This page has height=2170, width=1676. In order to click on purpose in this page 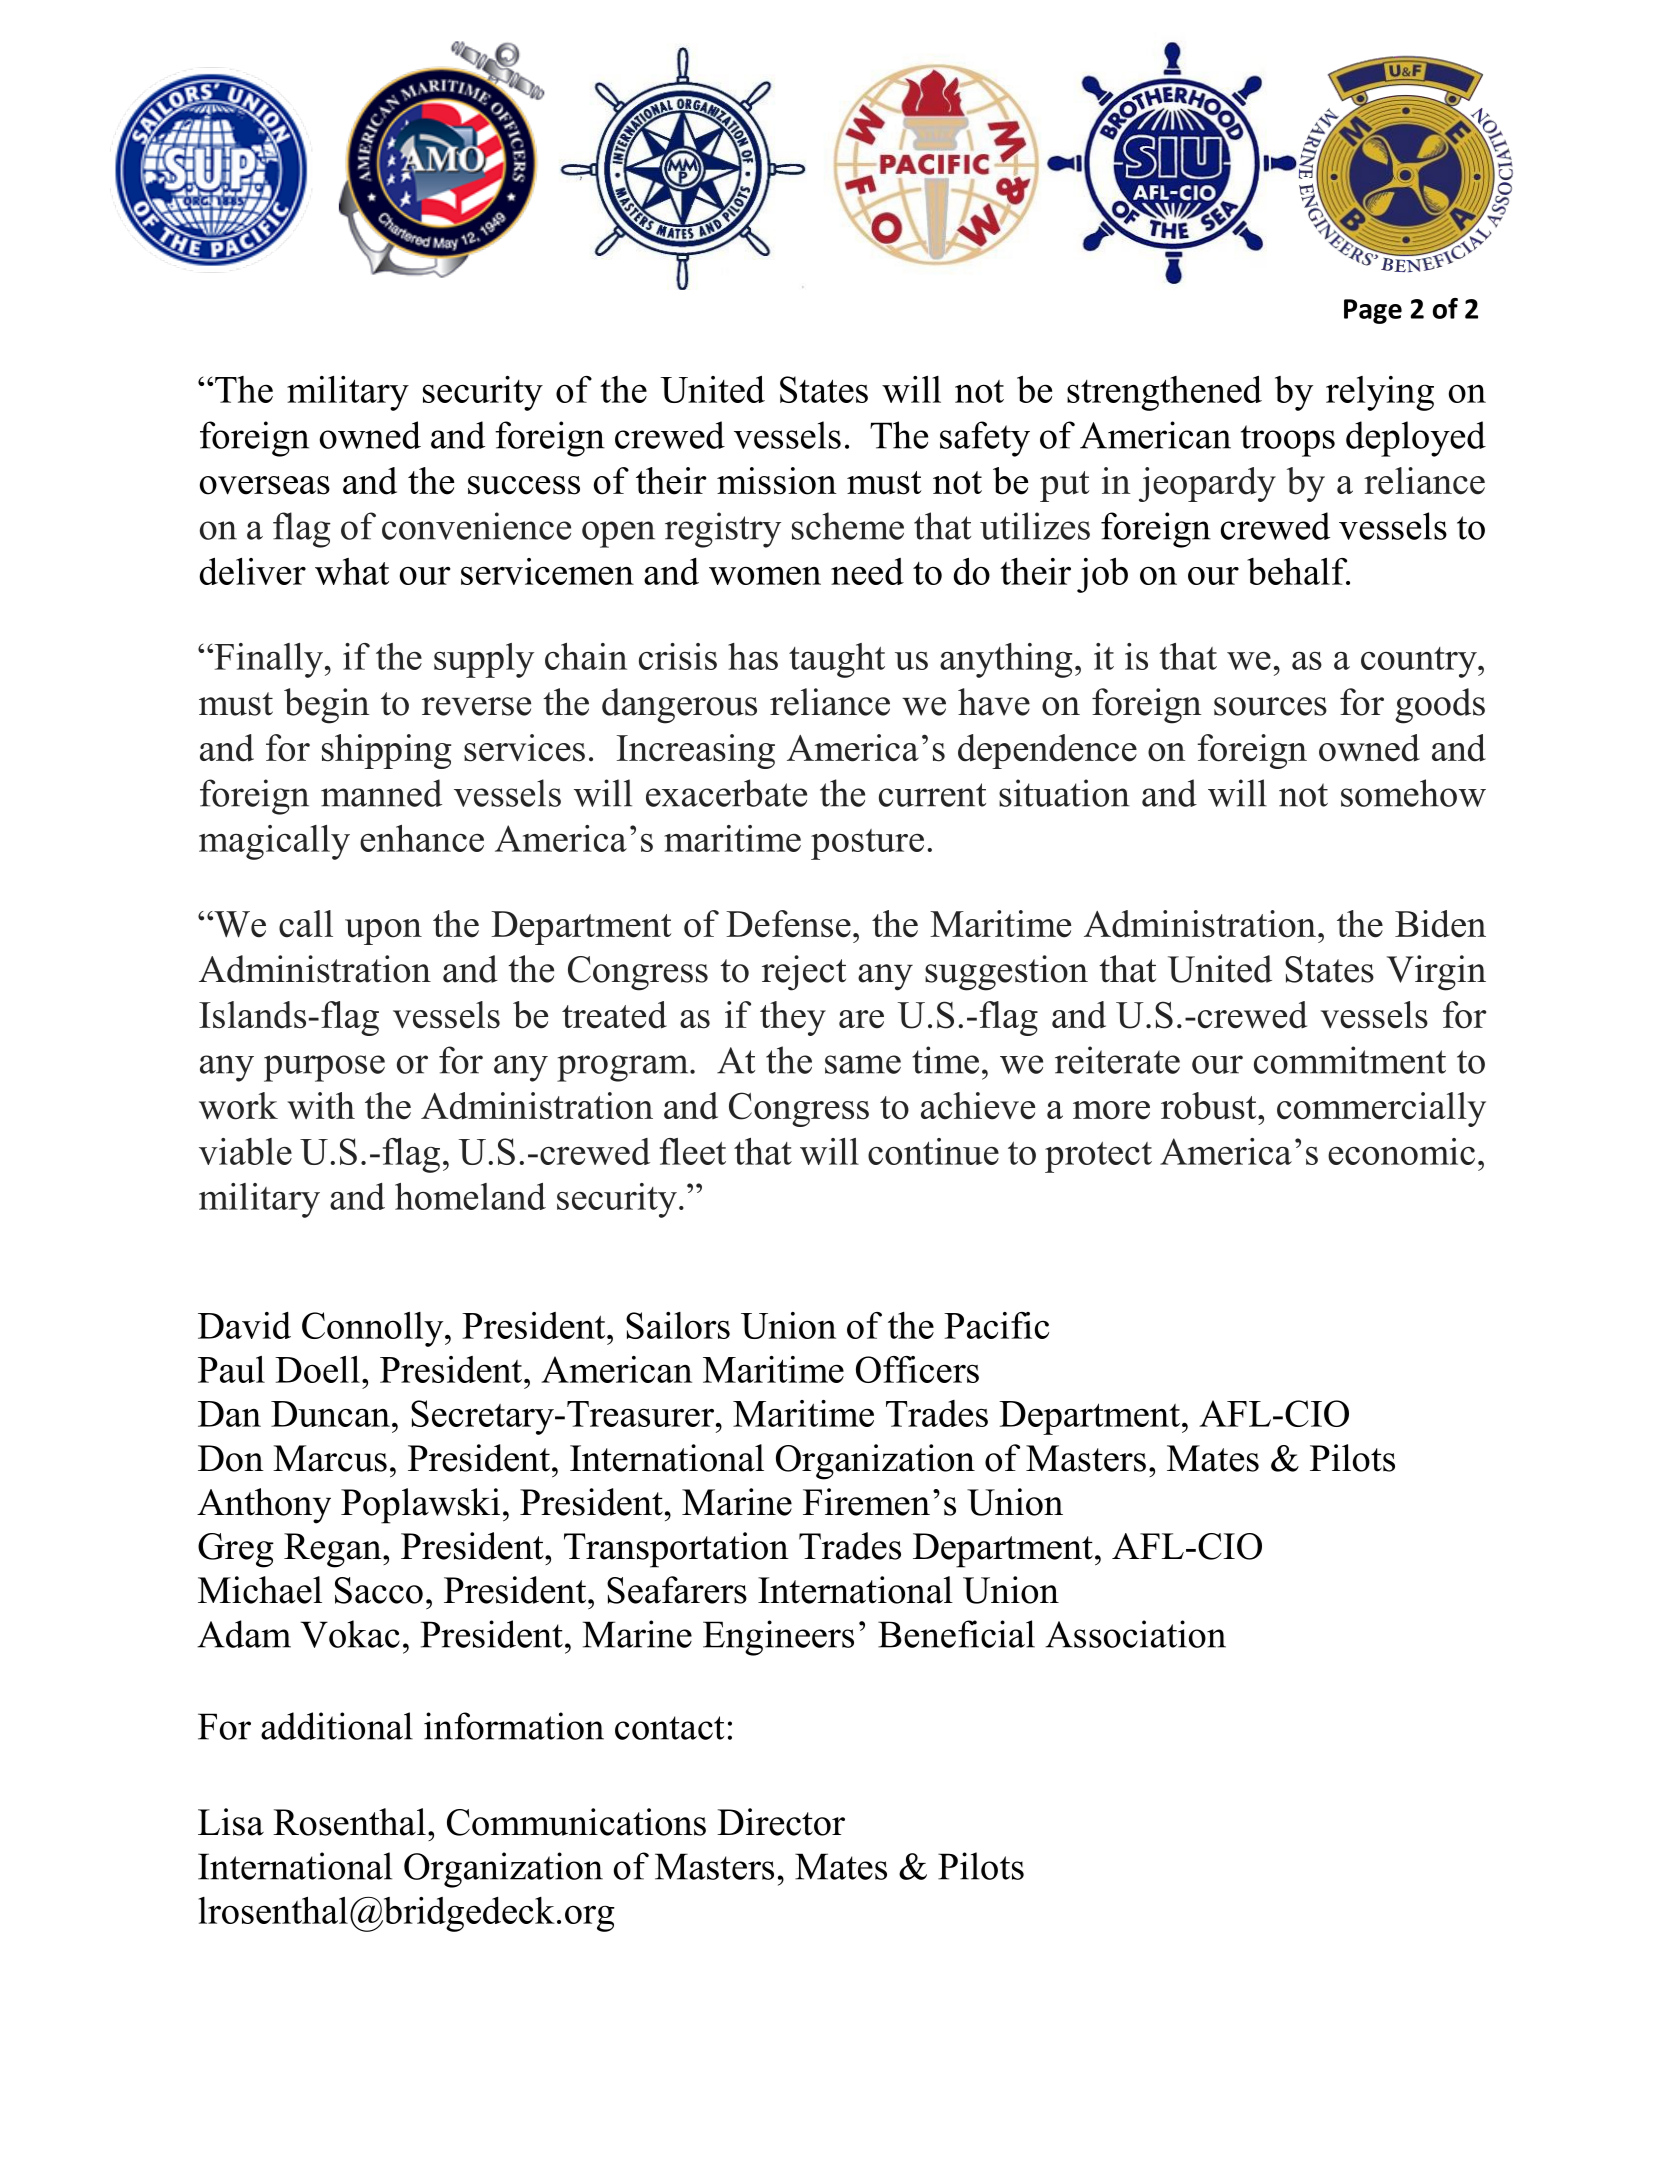, I will do `click(324, 1068)`.
